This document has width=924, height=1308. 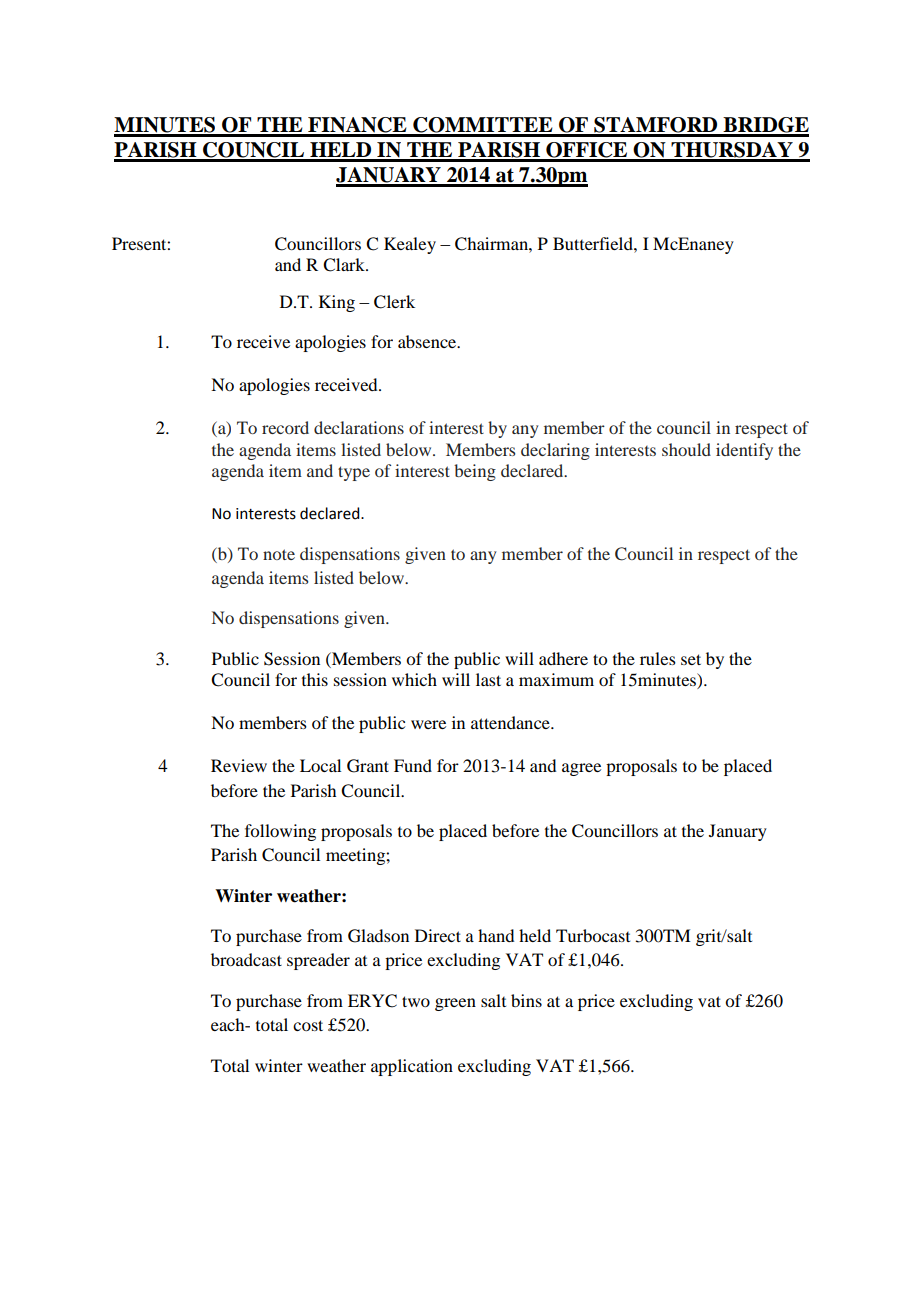 What do you see at coordinates (594, 243) in the document?
I see `Butterfield` at bounding box center [594, 243].
